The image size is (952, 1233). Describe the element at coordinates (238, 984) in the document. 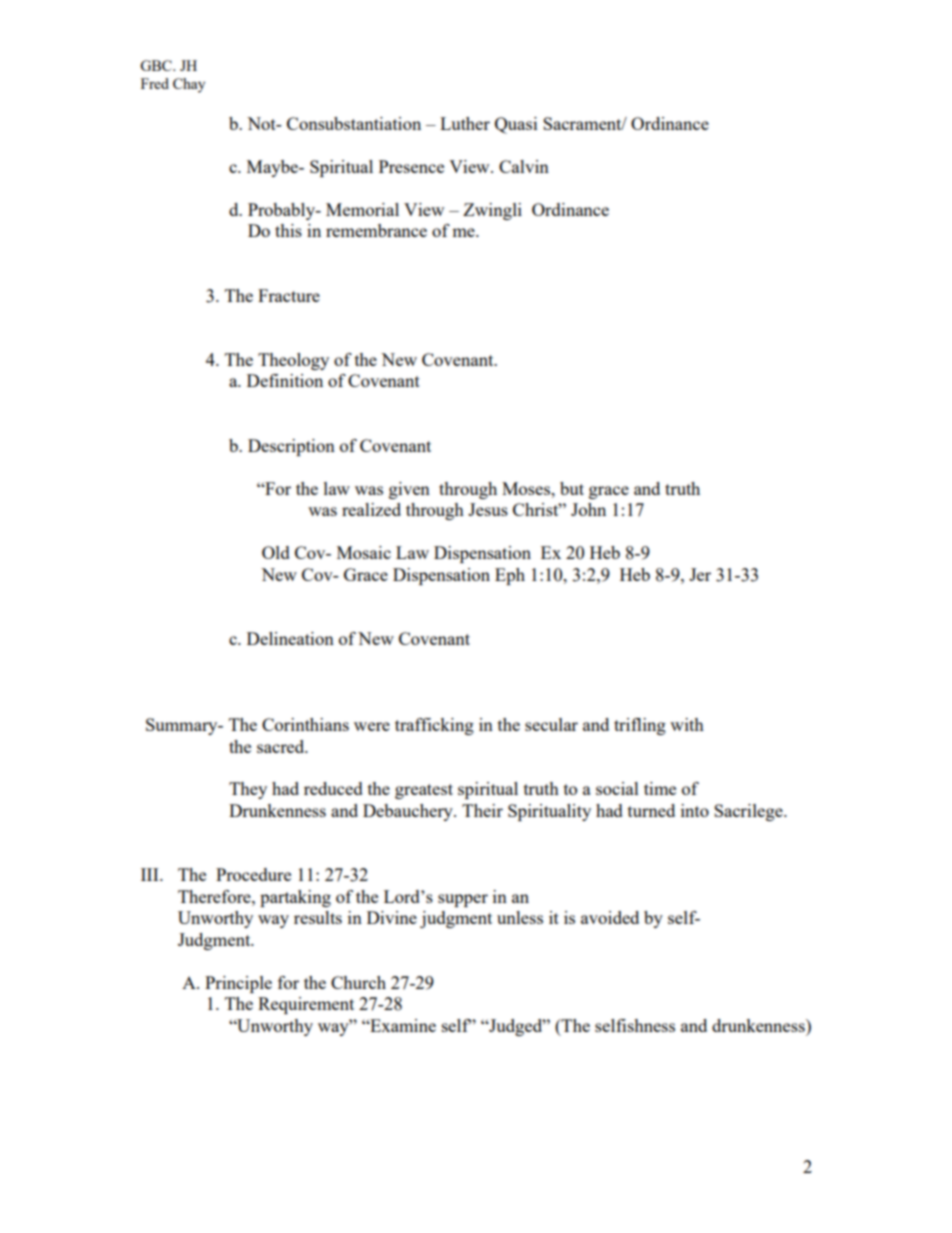

I see `Principle` at that location.
